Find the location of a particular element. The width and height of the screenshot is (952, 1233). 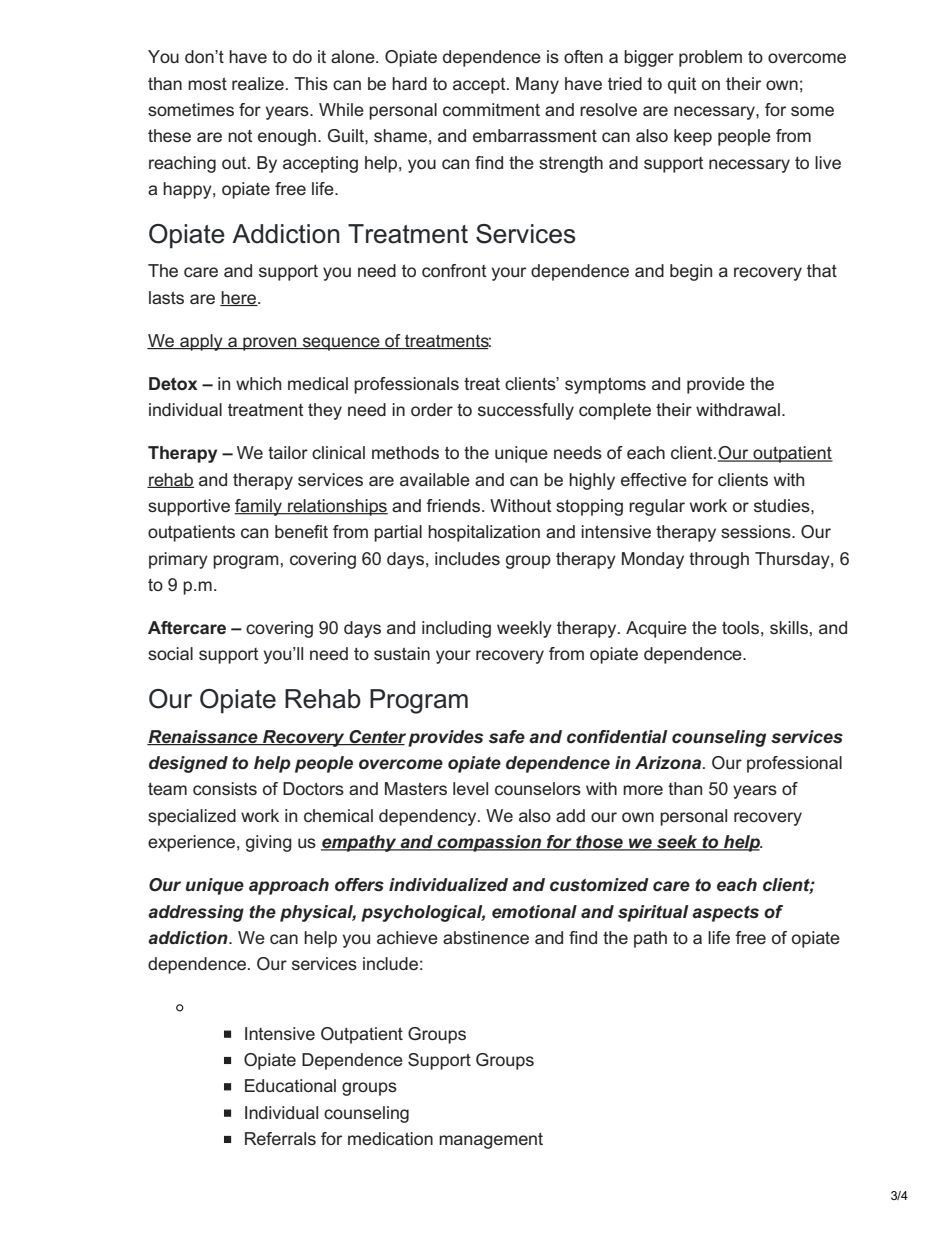

skills is located at coordinates (789, 627).
